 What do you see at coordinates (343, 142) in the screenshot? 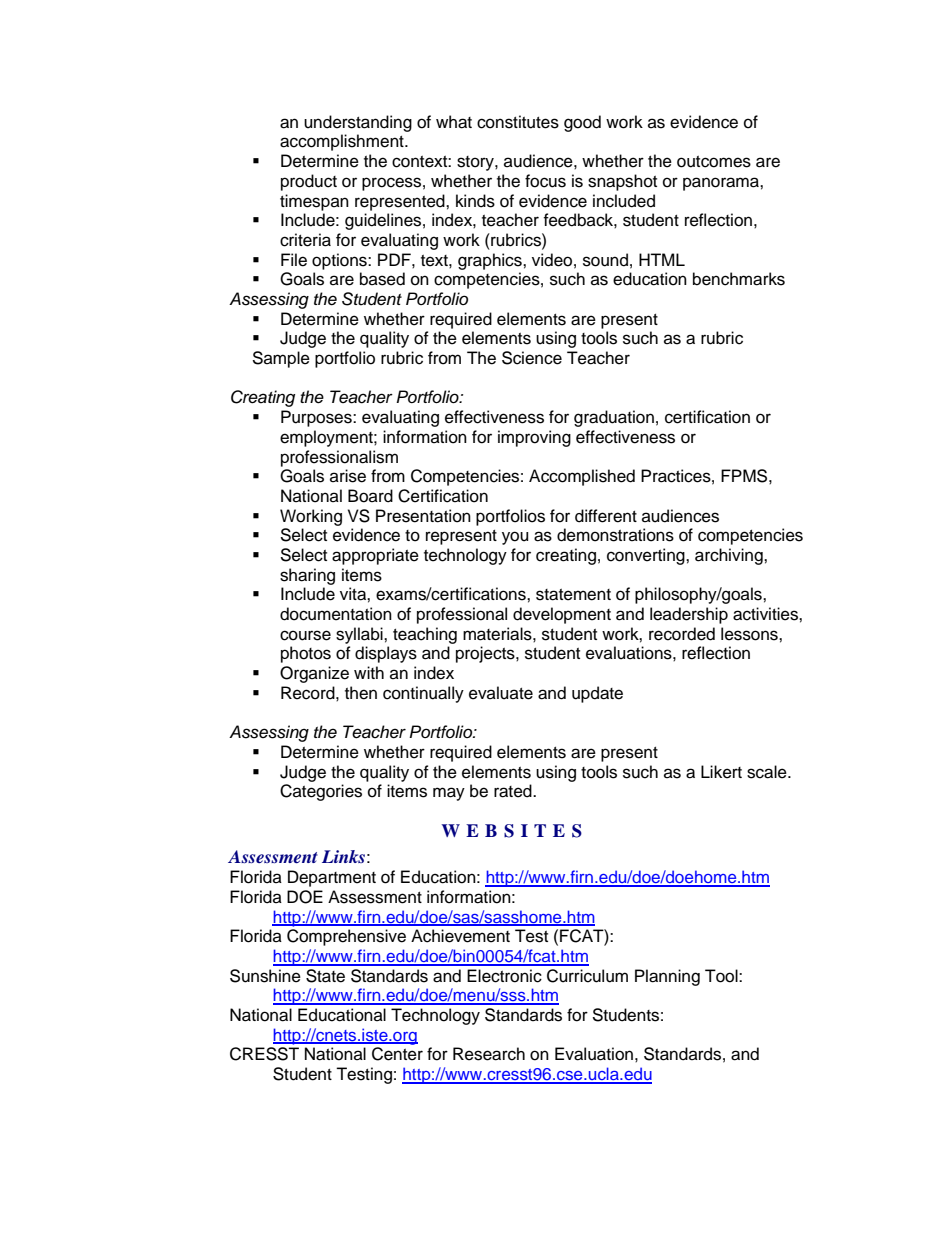
I see `accomplishment` at bounding box center [343, 142].
